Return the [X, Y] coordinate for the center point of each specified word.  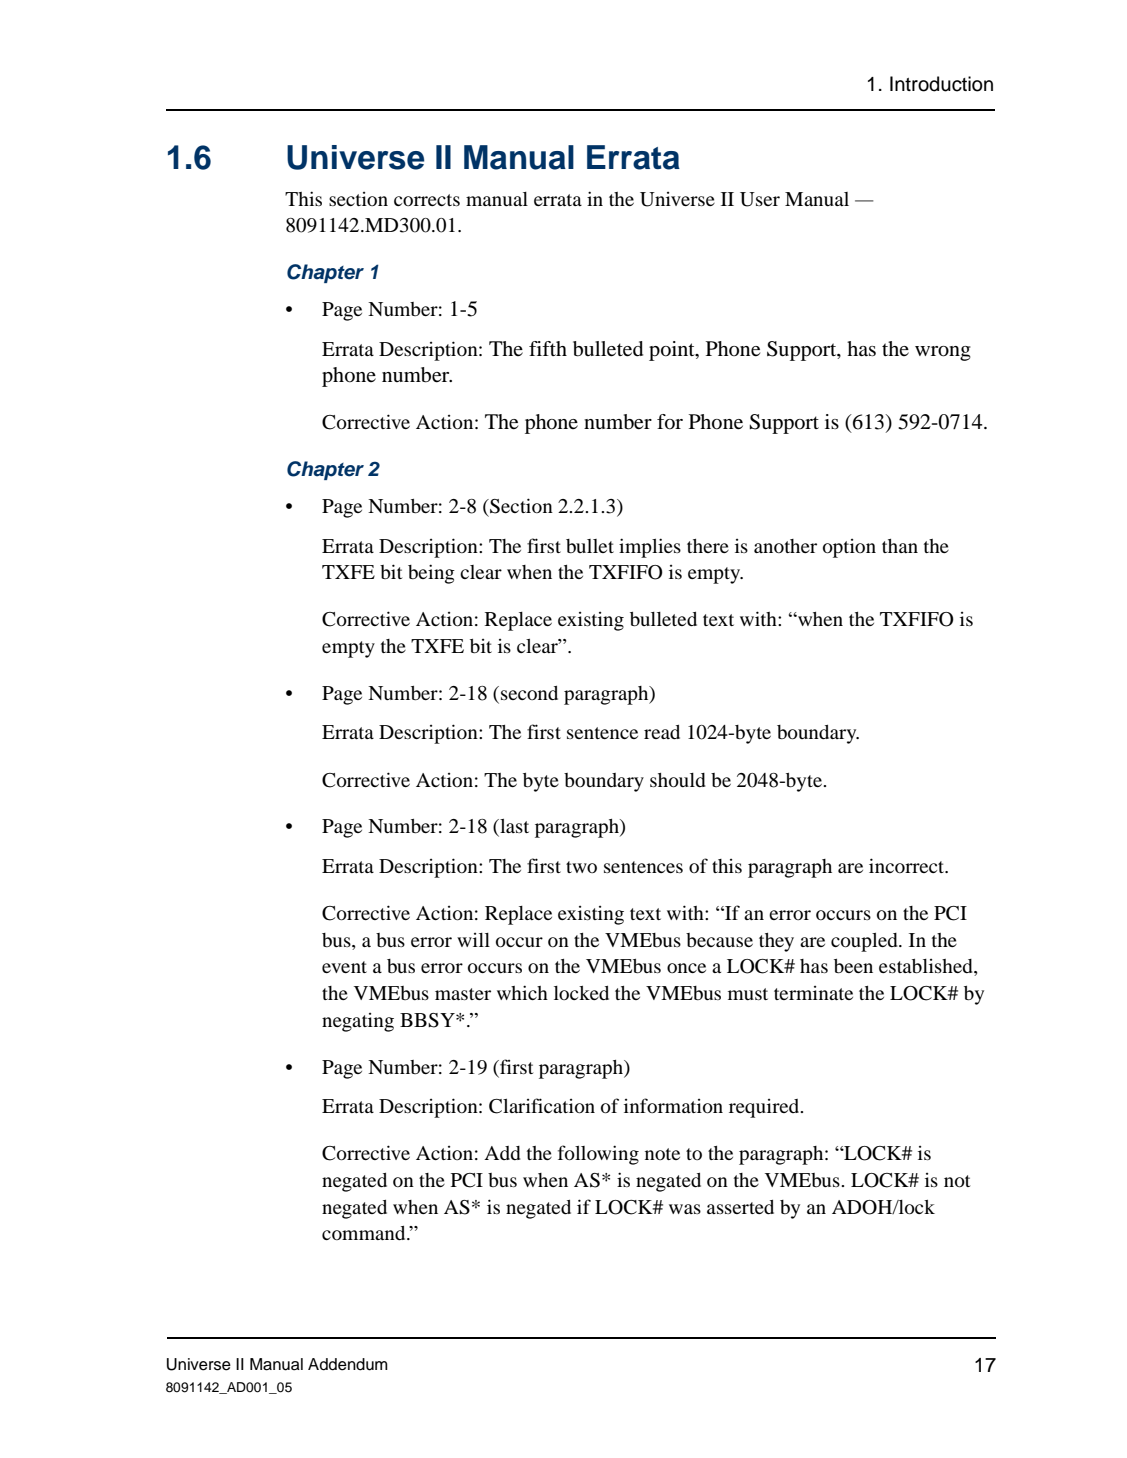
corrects [427, 200]
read [662, 732]
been [853, 966]
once [686, 968]
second [529, 693]
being [431, 574]
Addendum [348, 1364]
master [463, 994]
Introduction [941, 84]
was [685, 1209]
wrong [943, 353]
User [760, 199]
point [673, 351]
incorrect [908, 865]
